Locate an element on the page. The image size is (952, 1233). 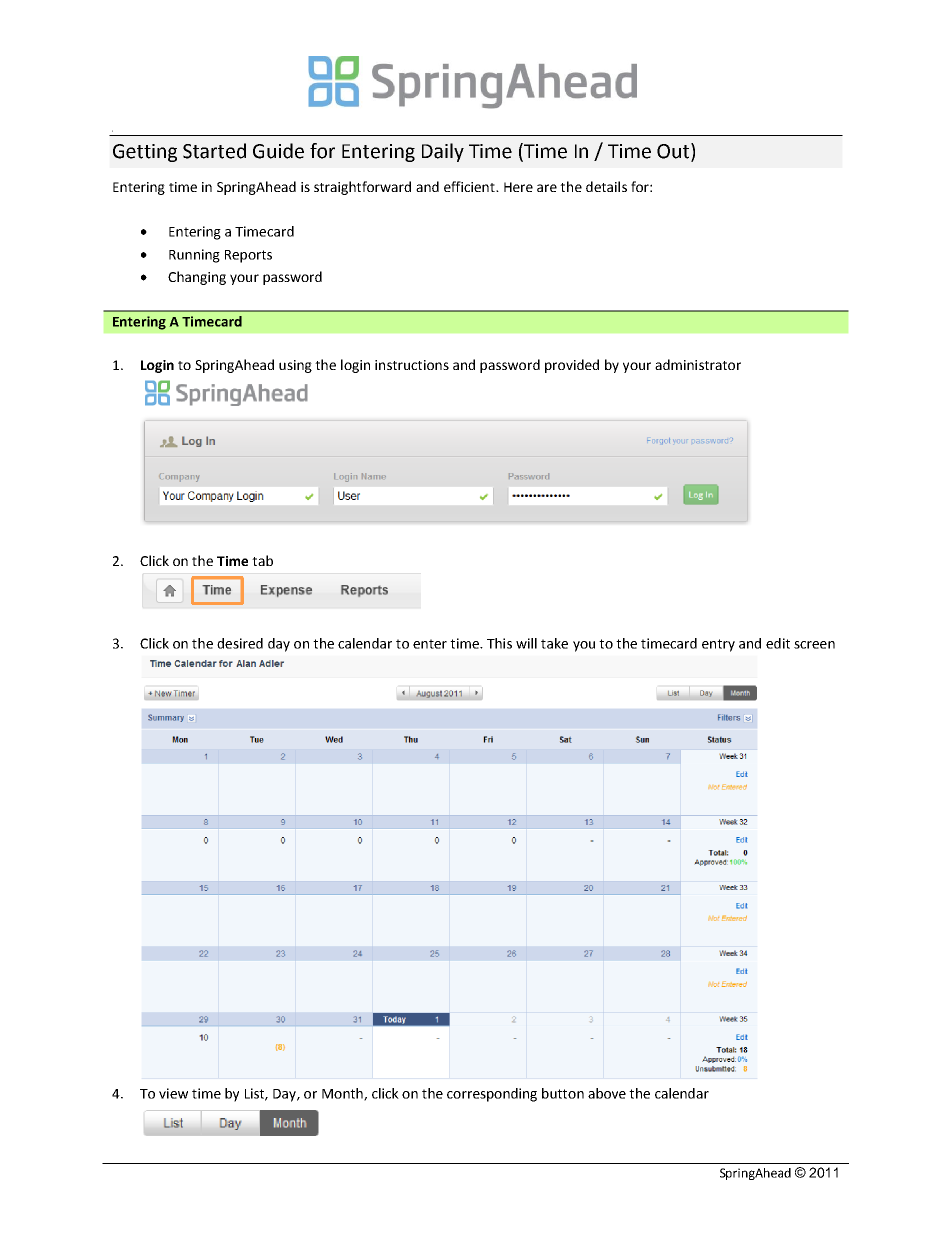
details is located at coordinates (606, 186).
